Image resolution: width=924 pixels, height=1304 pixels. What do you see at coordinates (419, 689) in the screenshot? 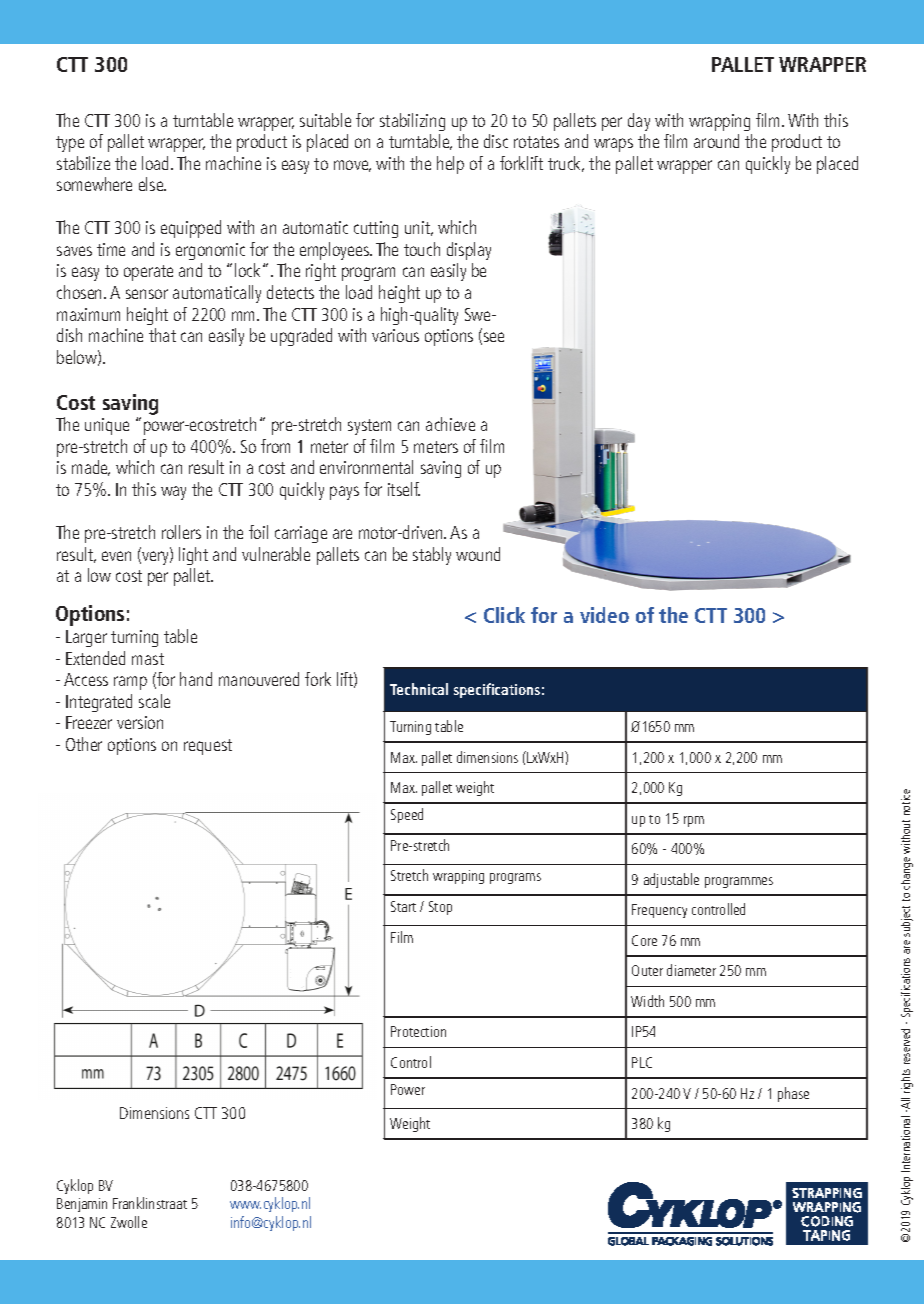
I see `Technical` at bounding box center [419, 689].
